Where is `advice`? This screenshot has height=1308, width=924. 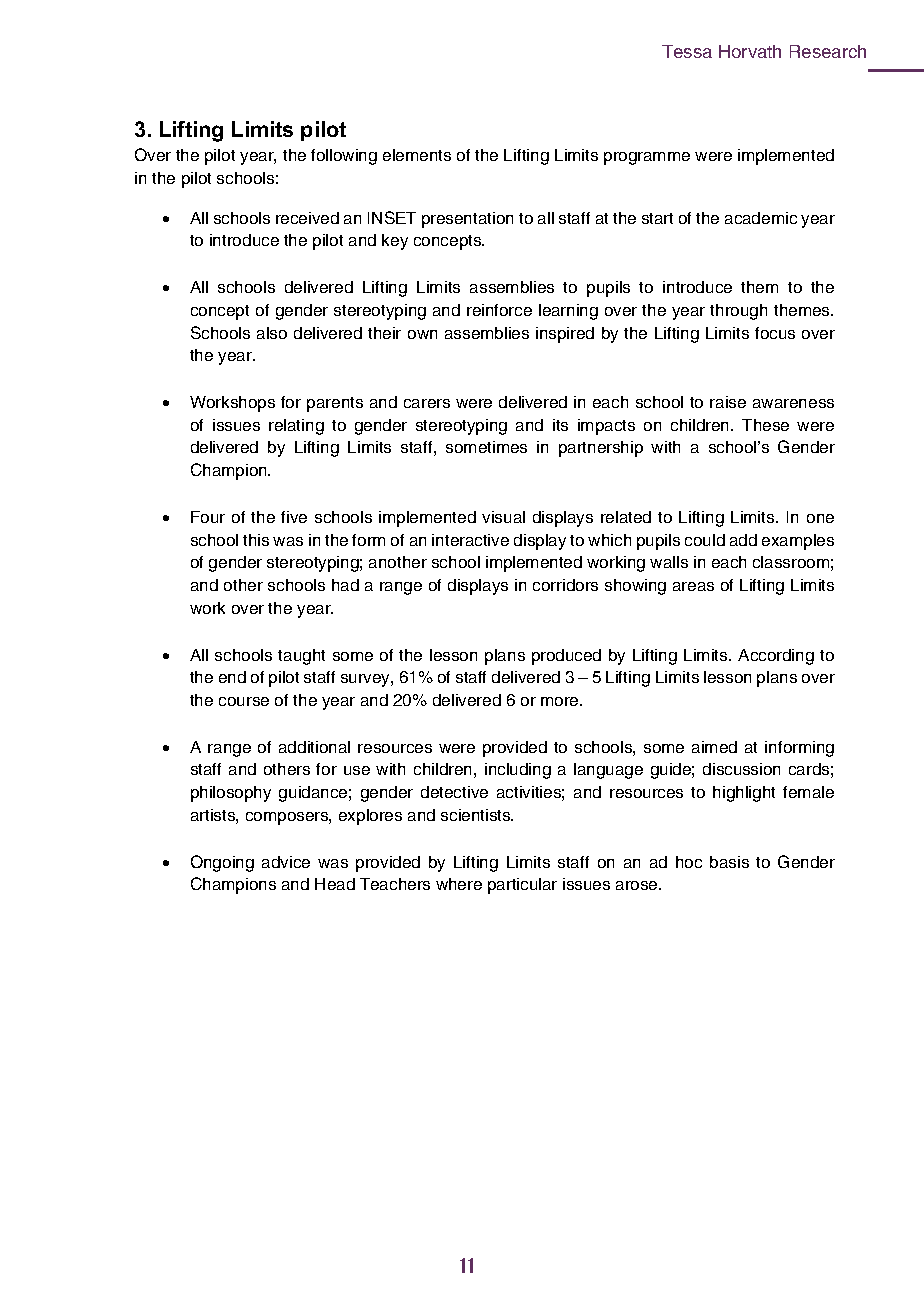
advice is located at coordinates (286, 862).
